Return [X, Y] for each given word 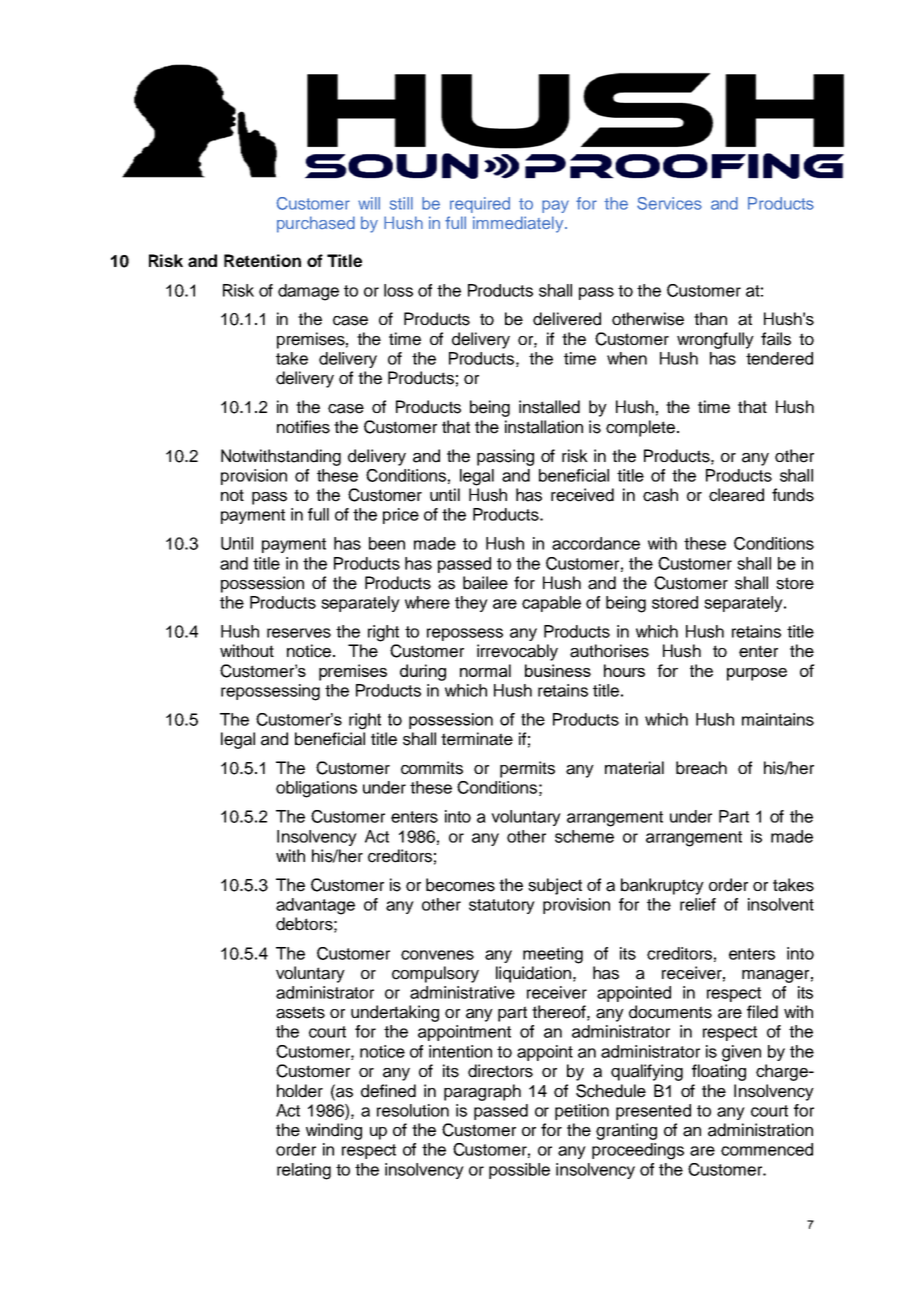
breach [701, 768]
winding [334, 1131]
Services [669, 203]
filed [762, 1012]
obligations [316, 789]
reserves [299, 633]
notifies [303, 427]
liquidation [533, 974]
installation [544, 427]
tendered [779, 358]
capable [551, 604]
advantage [315, 906]
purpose [757, 674]
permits [527, 769]
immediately [519, 224]
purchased [316, 224]
